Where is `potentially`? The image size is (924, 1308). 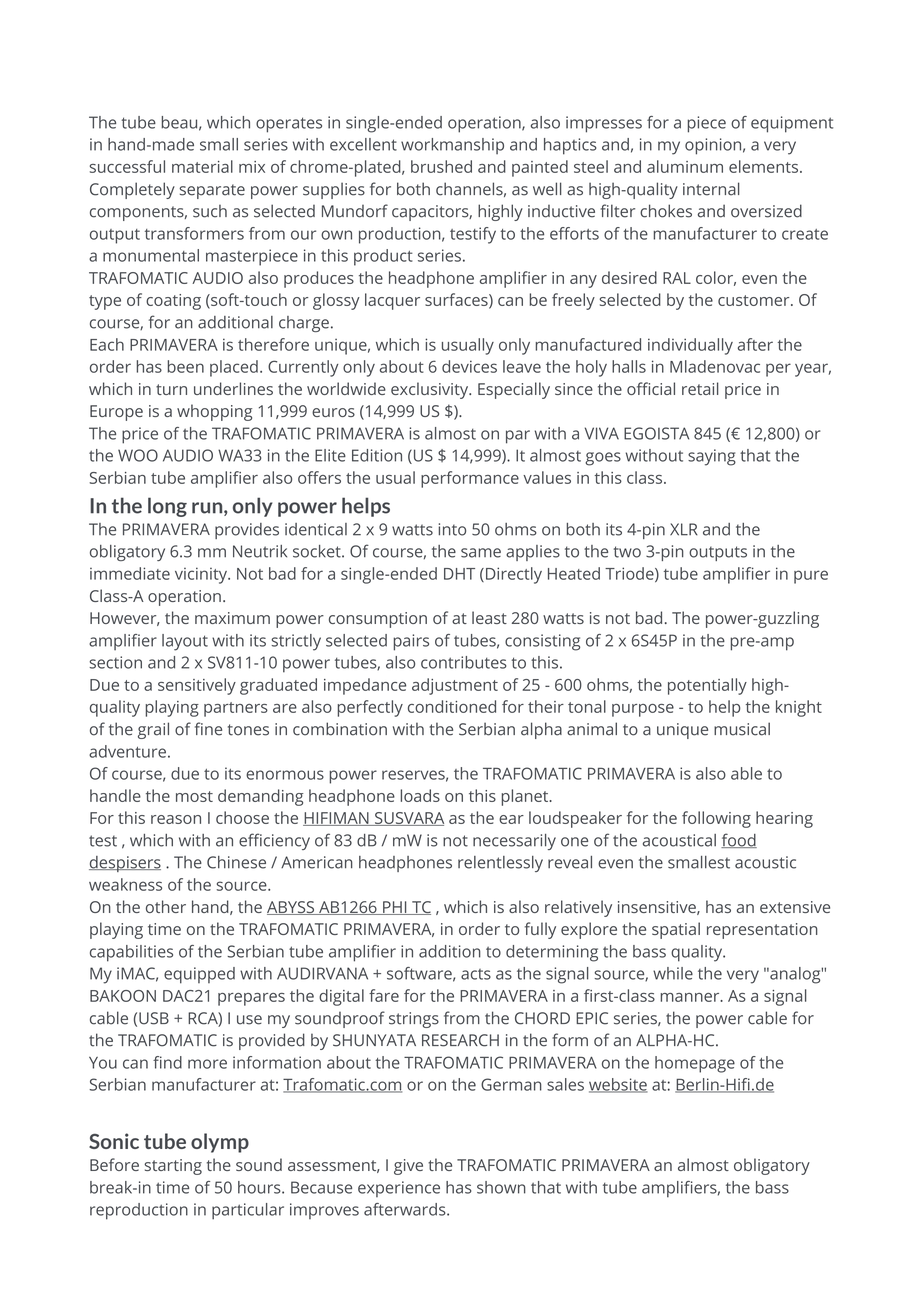
potentially is located at coordinates (707, 686).
